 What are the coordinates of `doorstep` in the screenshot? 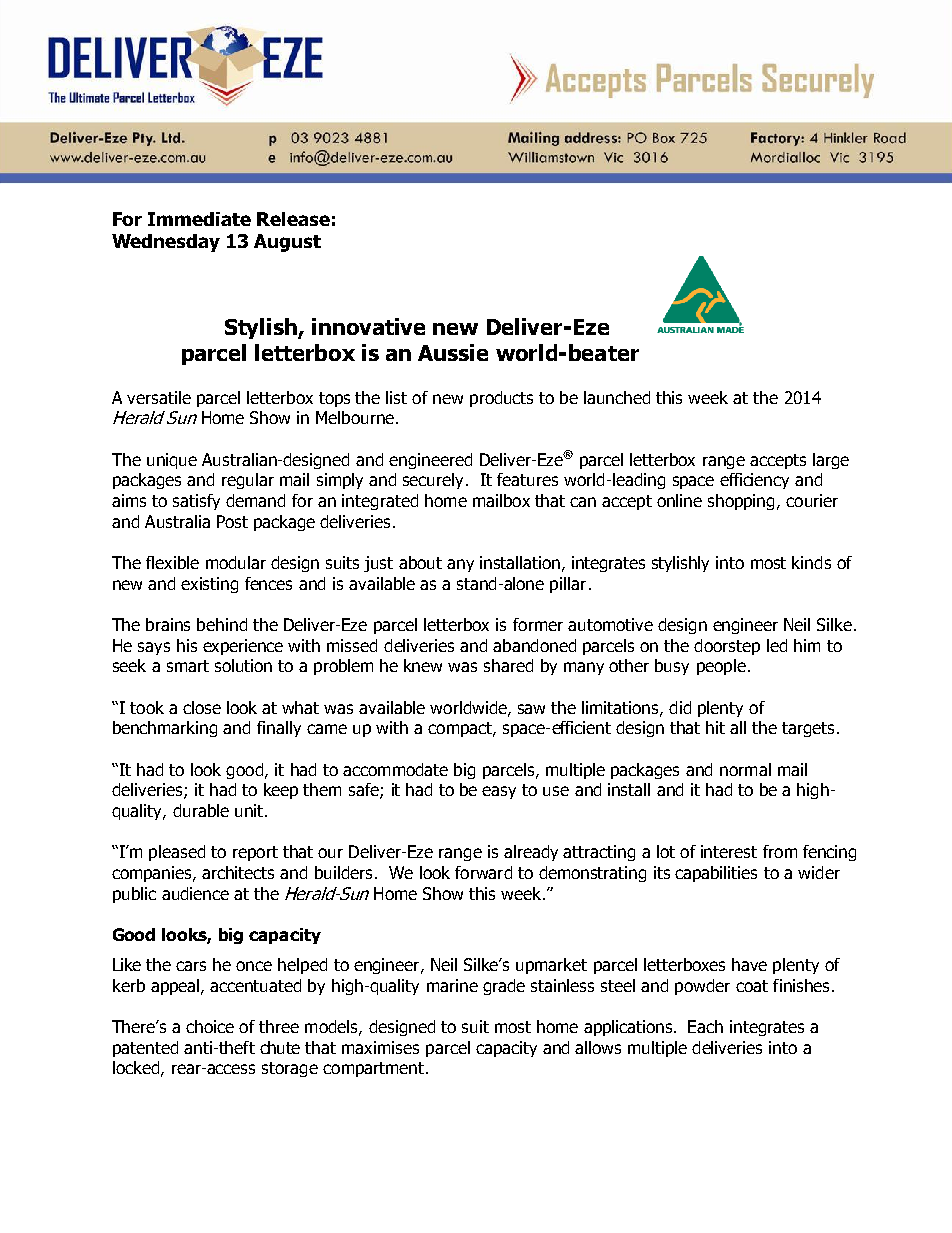 It's located at (727, 647).
